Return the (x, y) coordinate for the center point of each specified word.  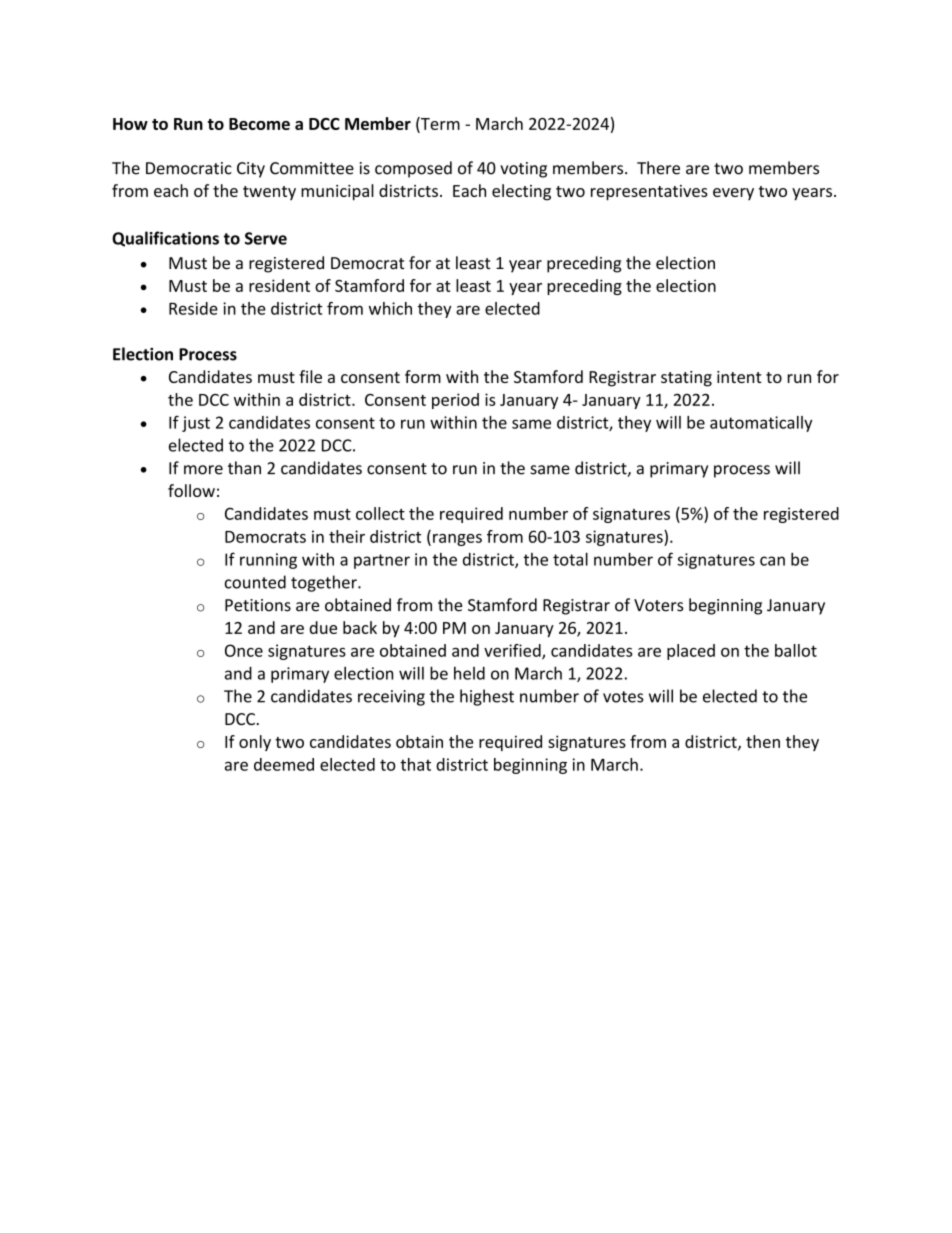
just (196, 424)
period (455, 401)
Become (259, 124)
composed (413, 169)
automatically (761, 424)
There (658, 168)
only (255, 743)
